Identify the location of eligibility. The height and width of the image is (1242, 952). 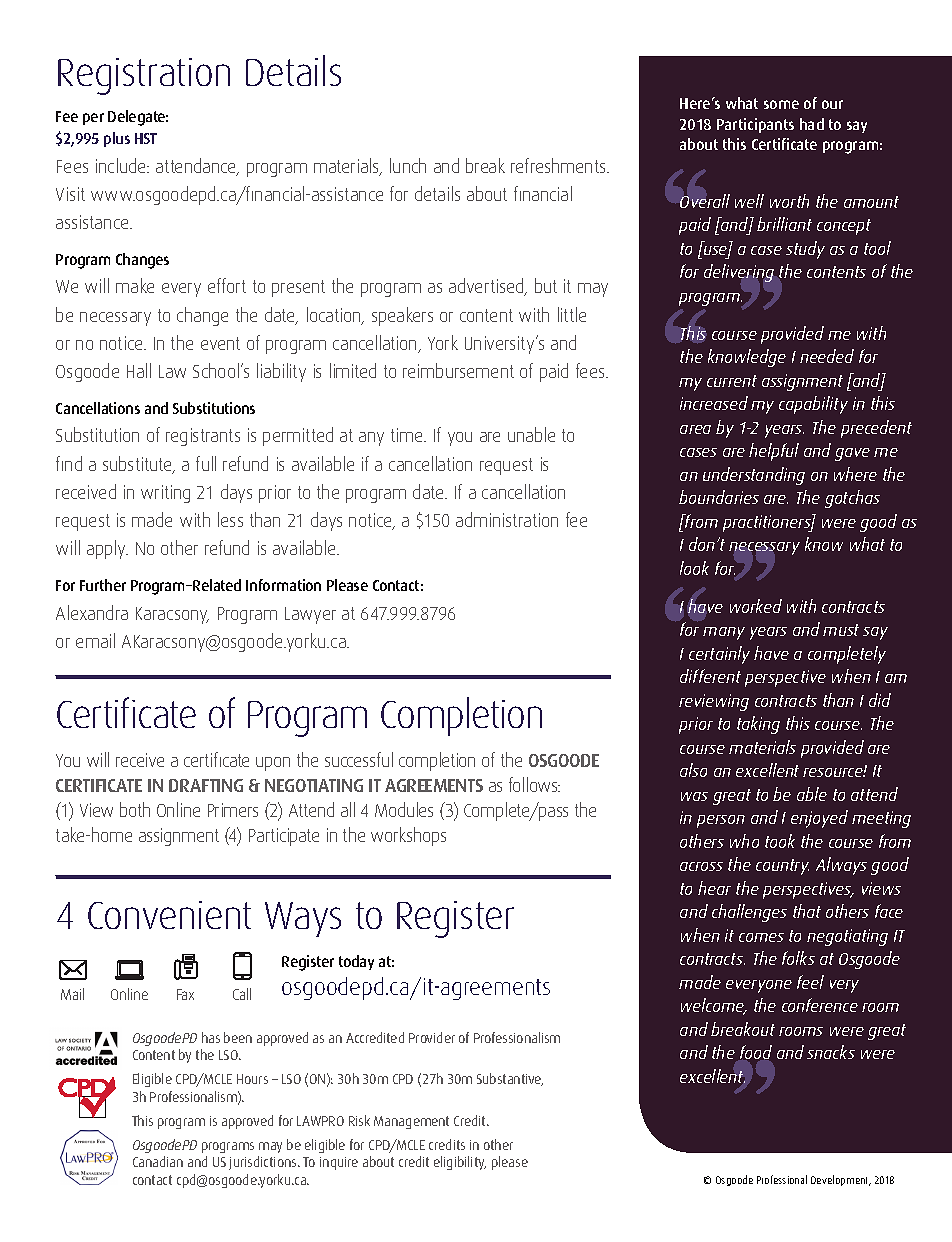
(460, 1163).
